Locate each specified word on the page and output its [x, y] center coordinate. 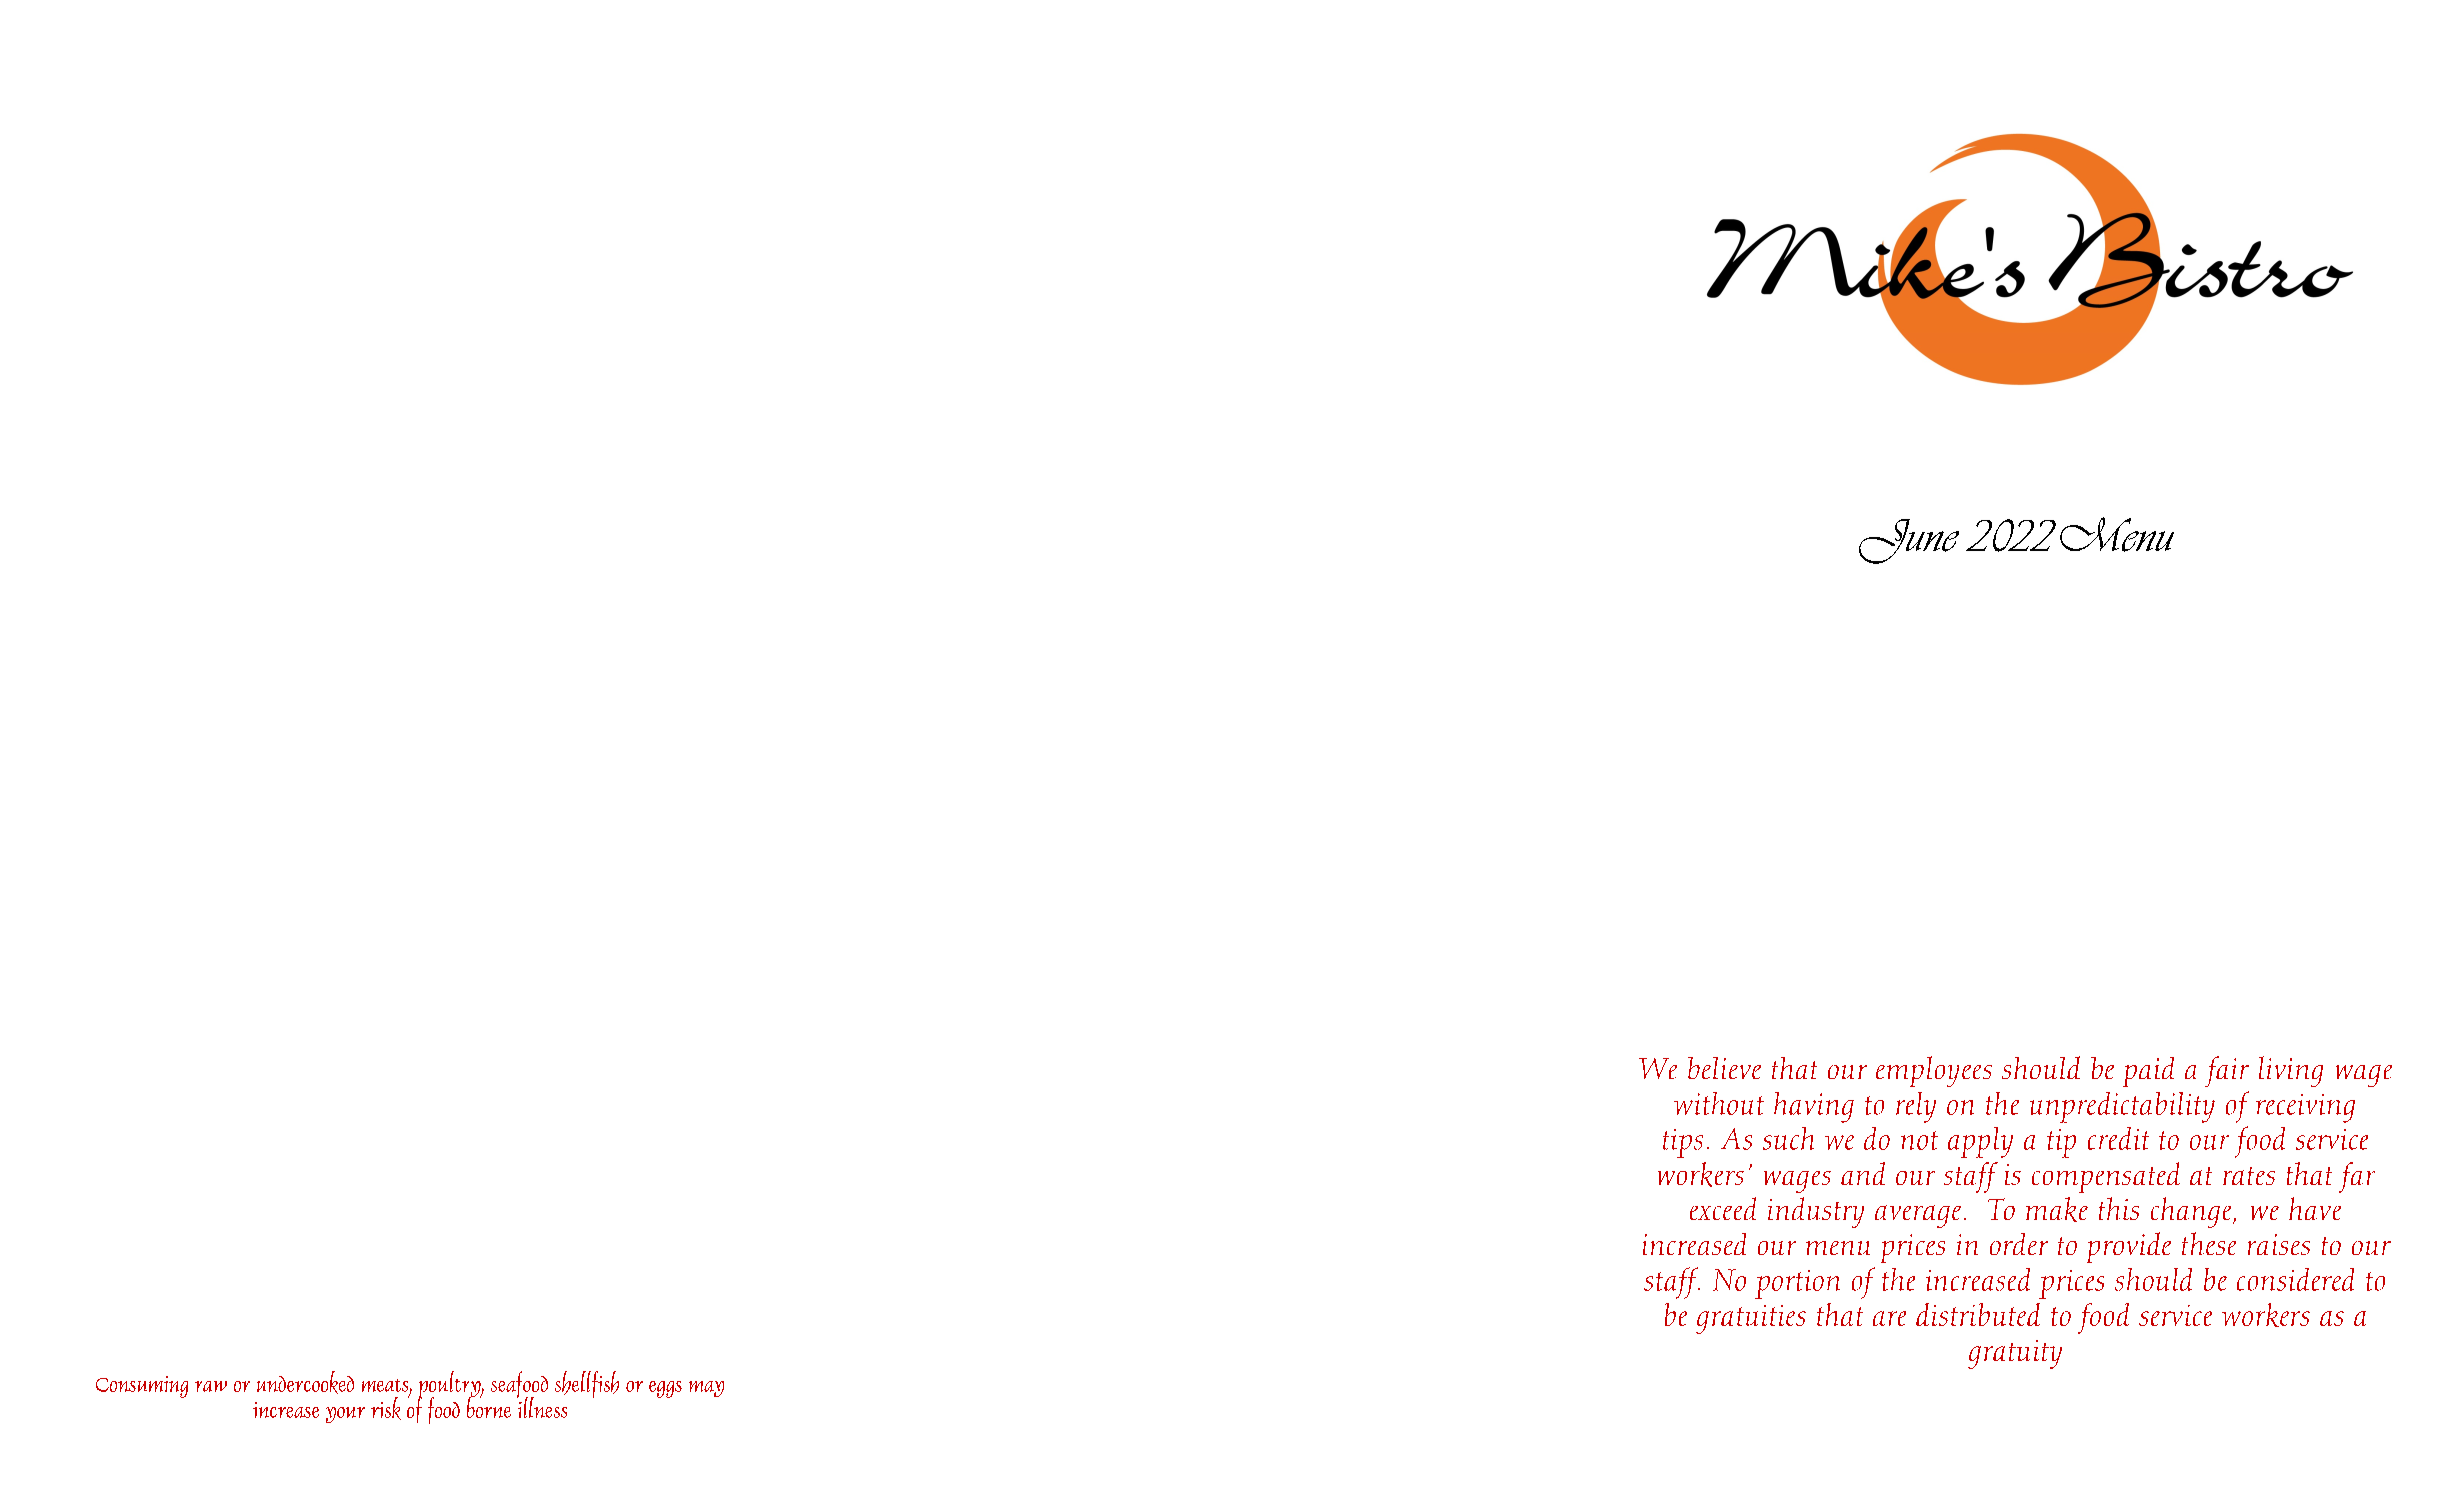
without [1719, 1103]
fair [2227, 1071]
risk [386, 1408]
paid [2148, 1072]
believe [1724, 1068]
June [1909, 541]
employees [1934, 1071]
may [706, 1389]
